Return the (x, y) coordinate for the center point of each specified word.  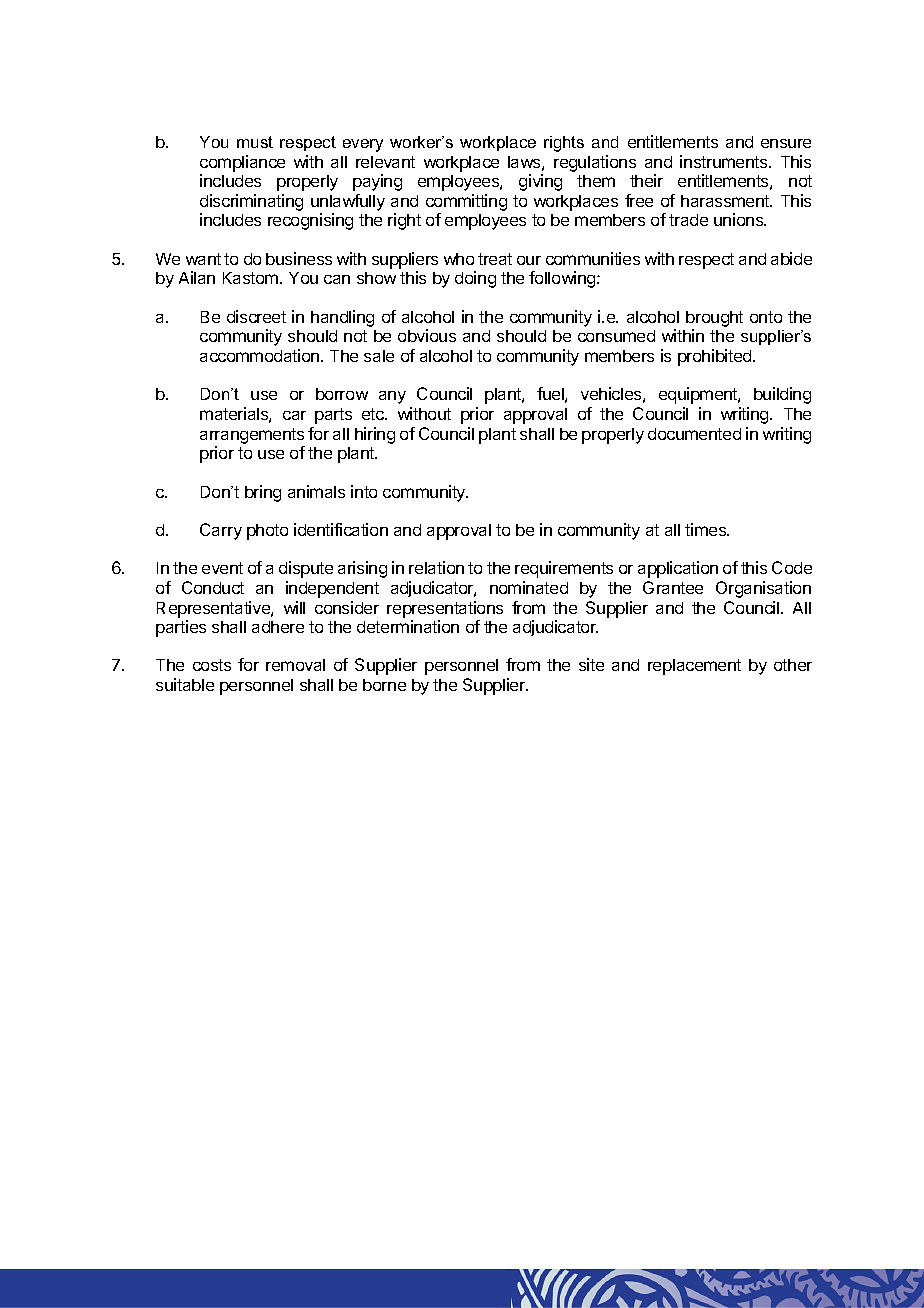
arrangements (252, 436)
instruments (725, 161)
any (392, 397)
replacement (694, 667)
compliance (242, 163)
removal (295, 665)
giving (540, 182)
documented (694, 434)
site (591, 664)
